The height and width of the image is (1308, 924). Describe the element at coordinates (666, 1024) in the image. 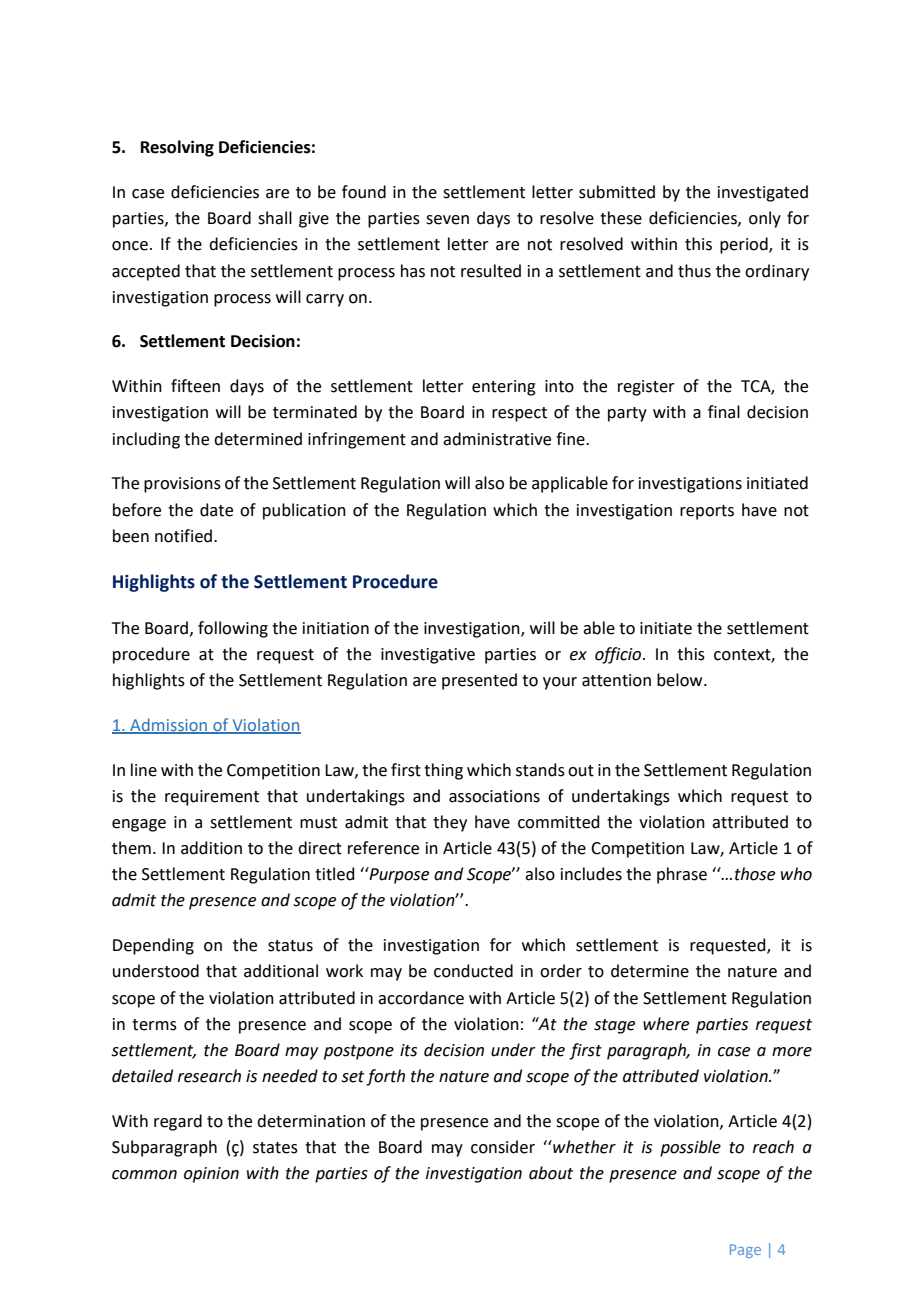

I see `where` at that location.
